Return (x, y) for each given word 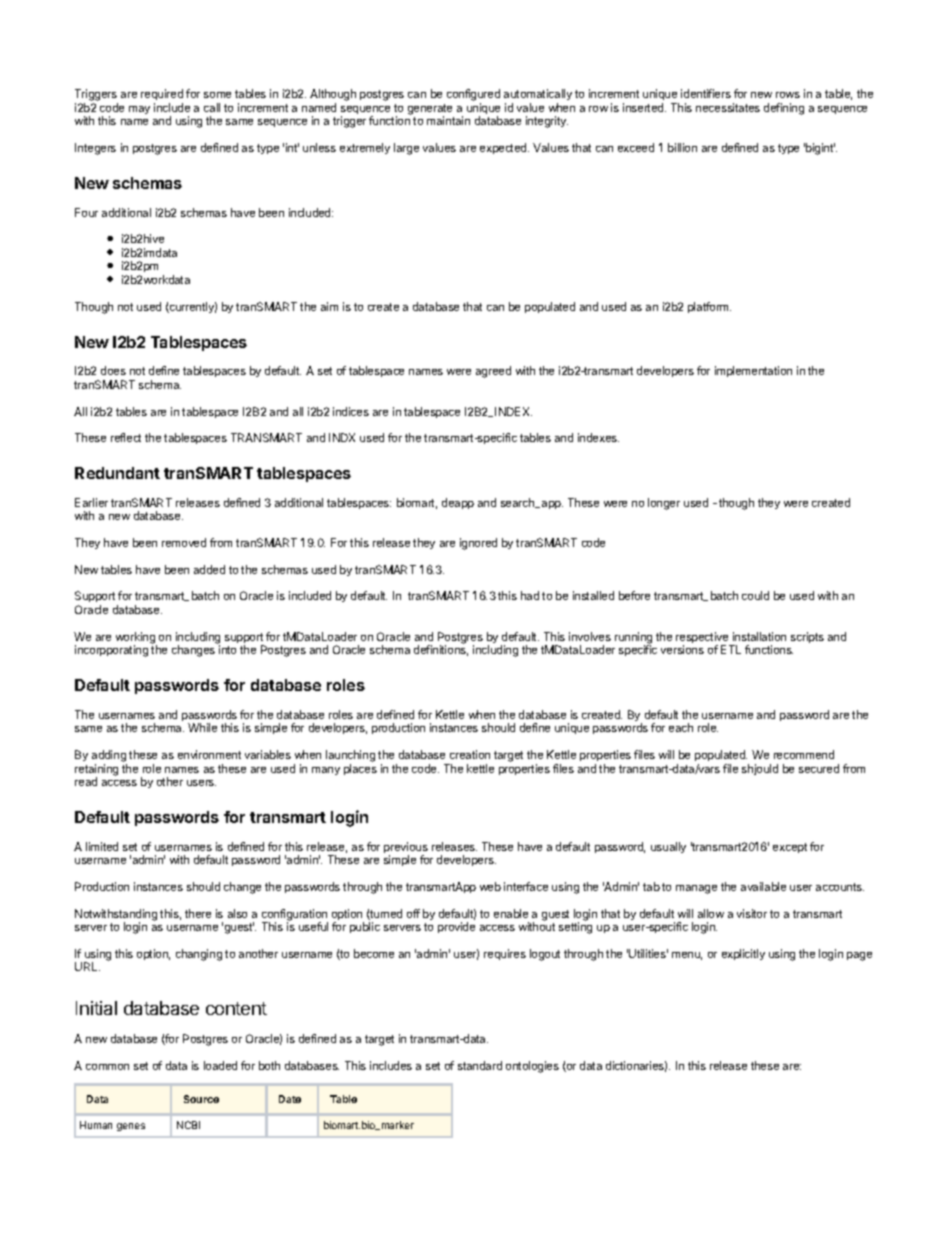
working (136, 639)
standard (480, 1065)
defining (784, 109)
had (530, 595)
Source (201, 1099)
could (755, 595)
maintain (448, 120)
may (139, 110)
